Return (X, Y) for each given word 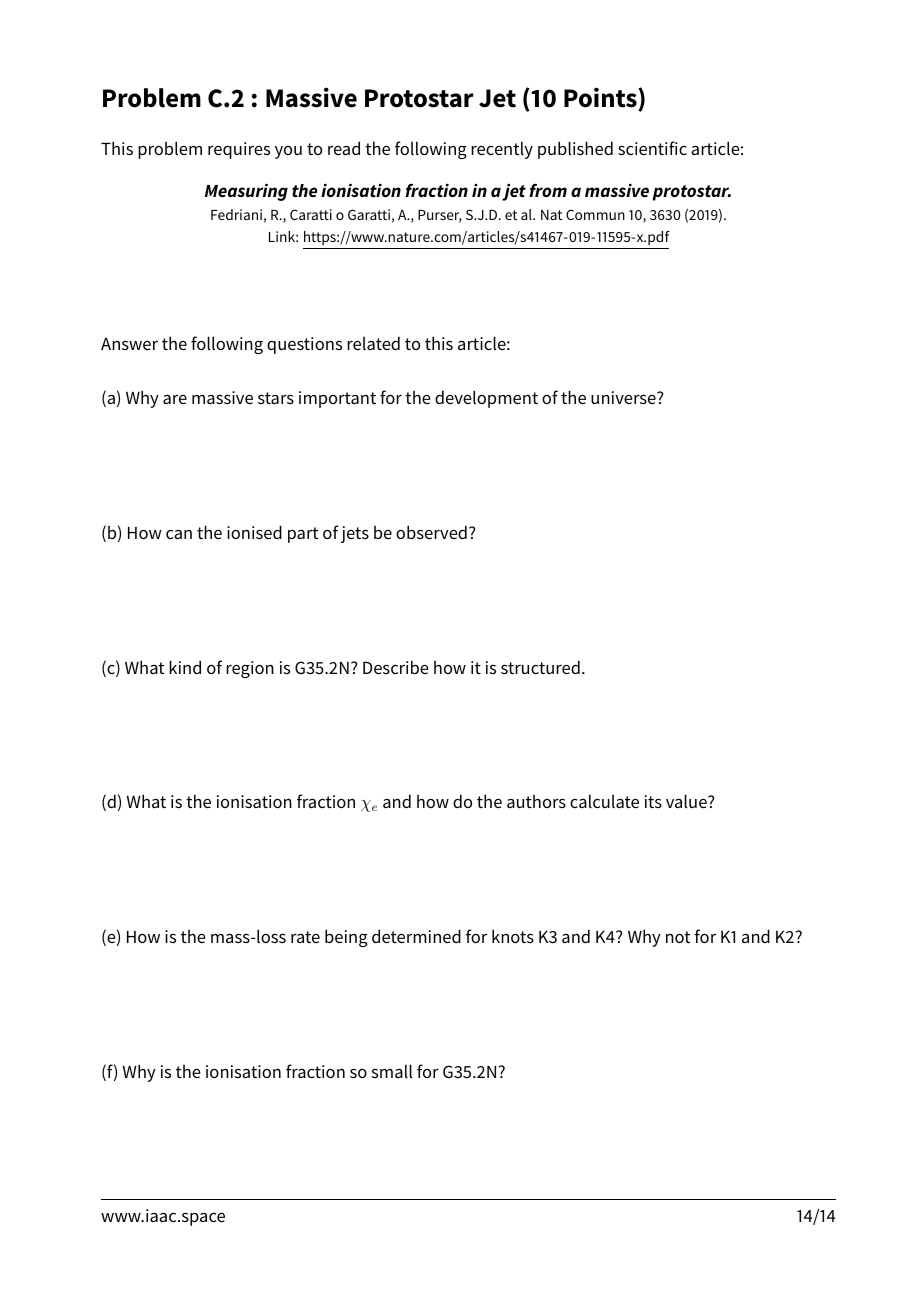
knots (513, 936)
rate (305, 937)
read (344, 148)
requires (239, 150)
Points (601, 99)
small (392, 1071)
